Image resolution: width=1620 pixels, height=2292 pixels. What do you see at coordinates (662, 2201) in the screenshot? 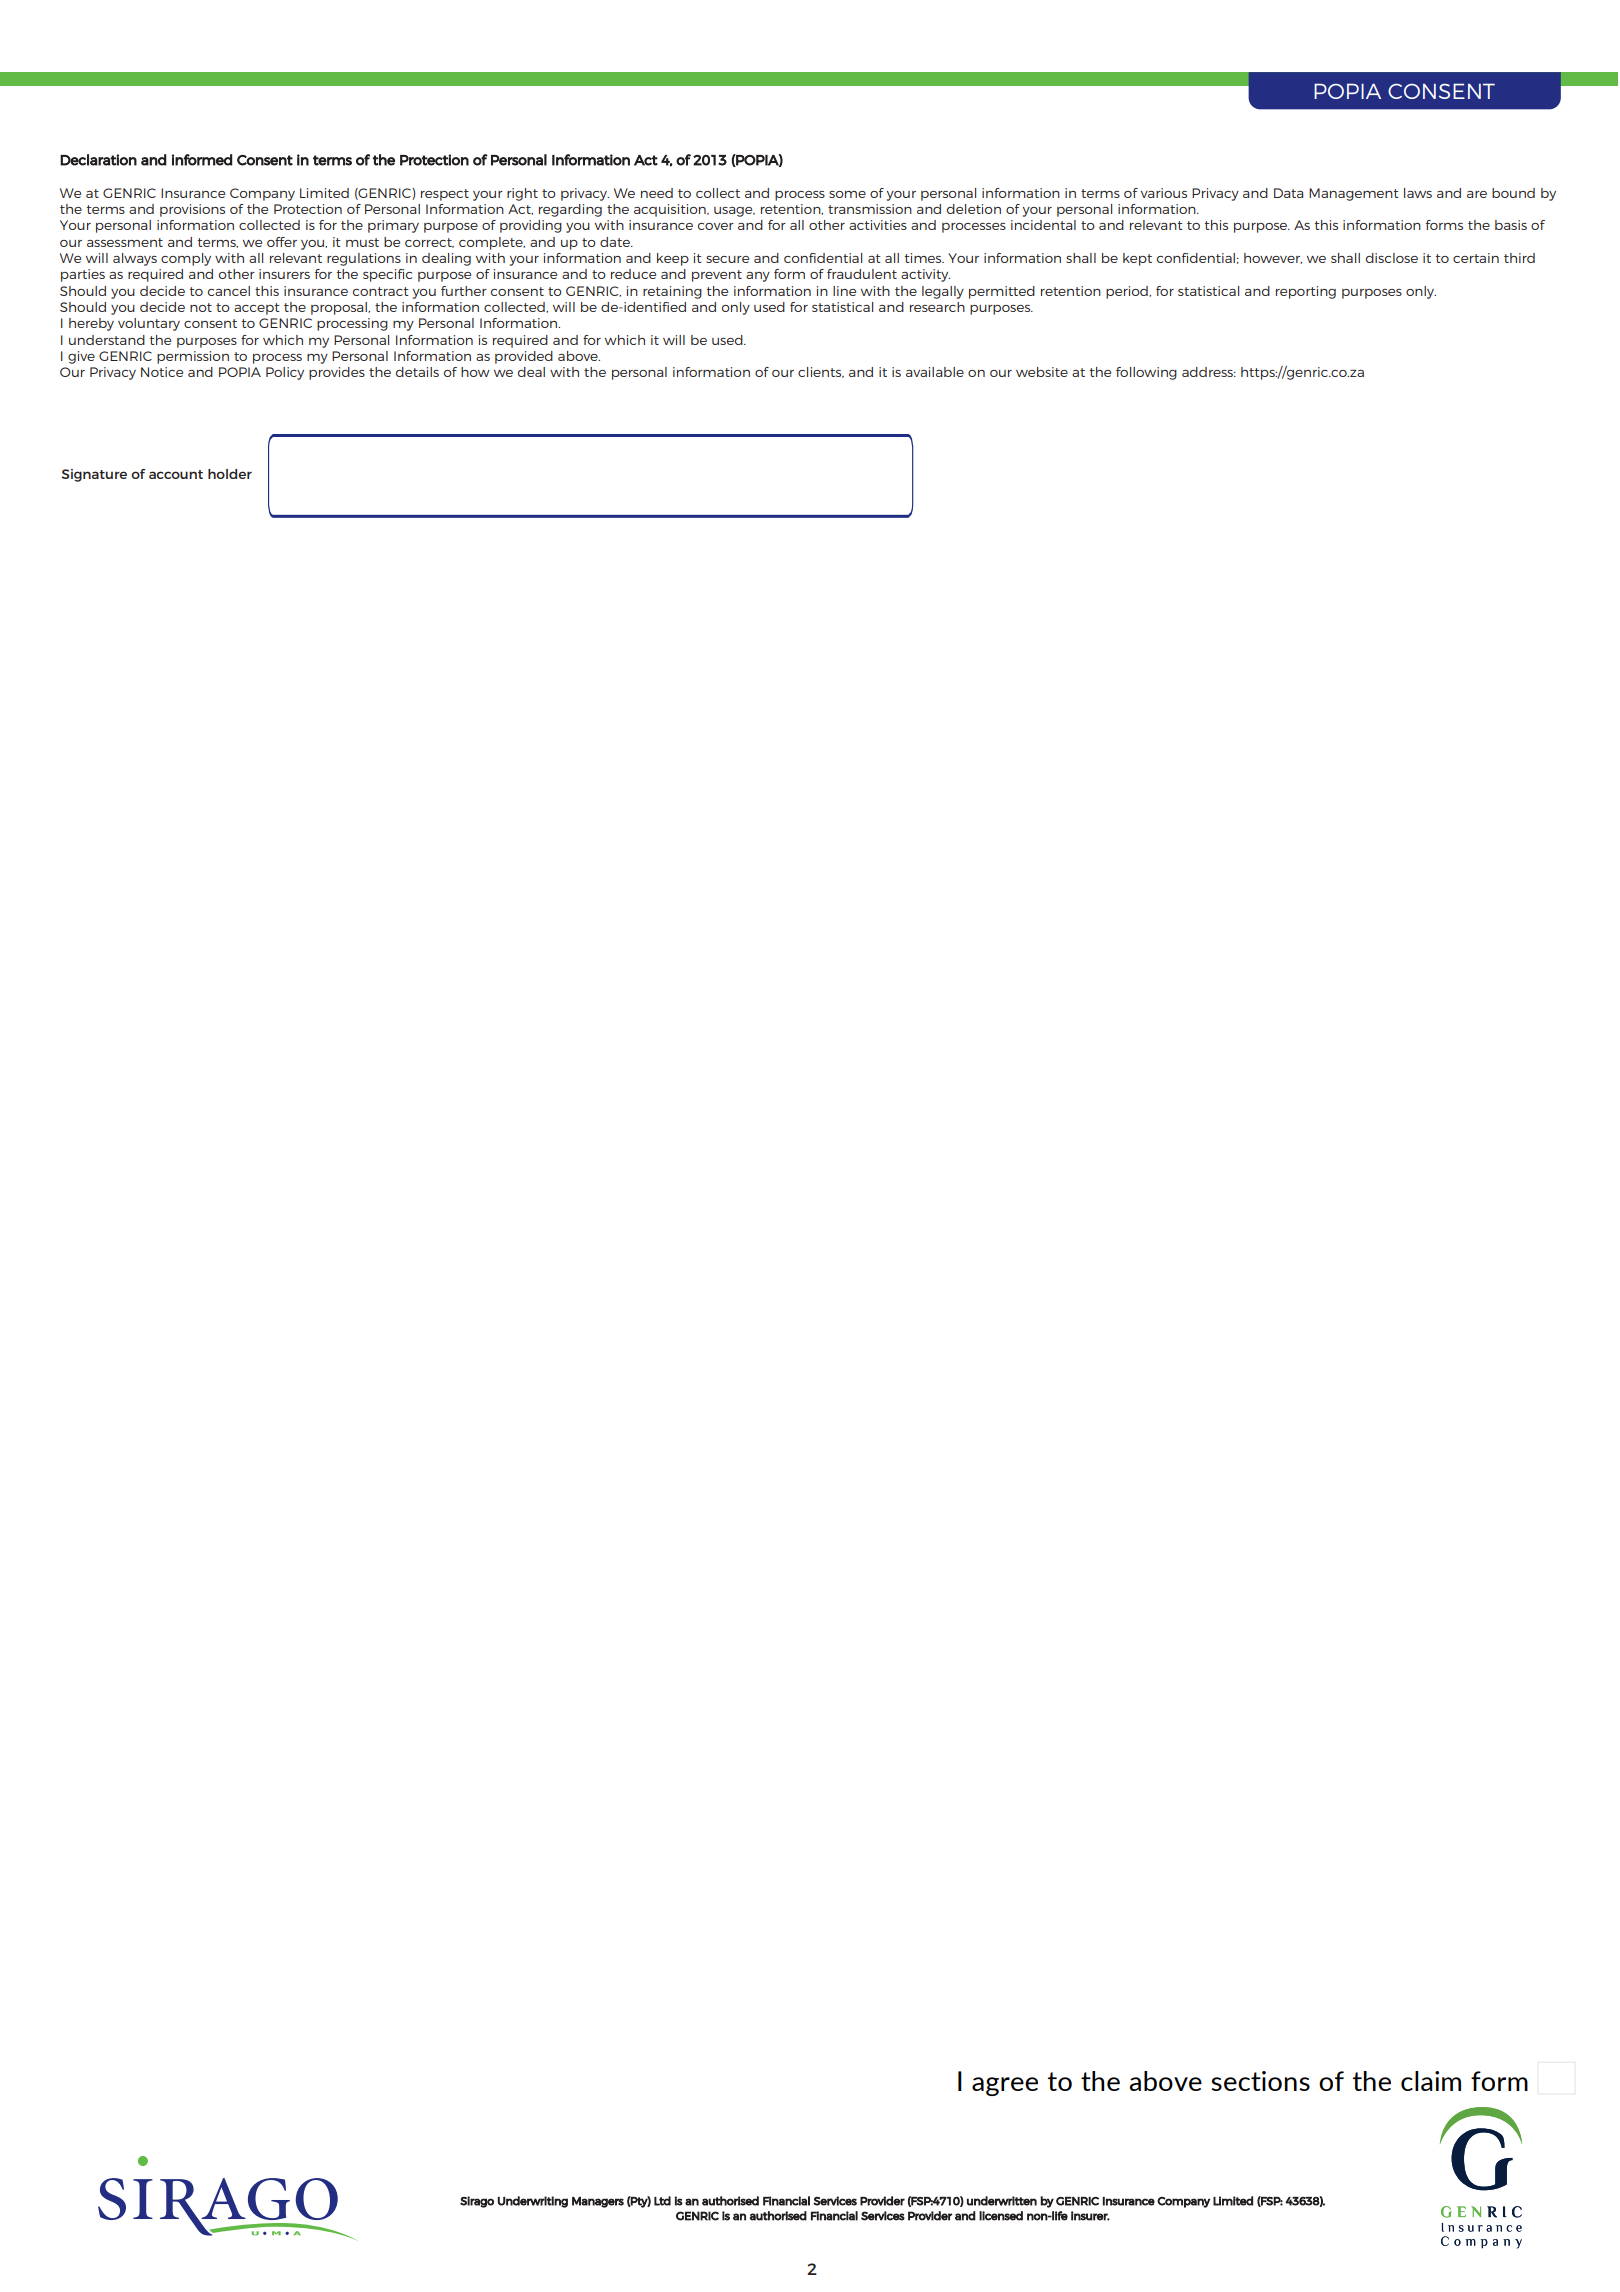
I see `Ltd` at bounding box center [662, 2201].
